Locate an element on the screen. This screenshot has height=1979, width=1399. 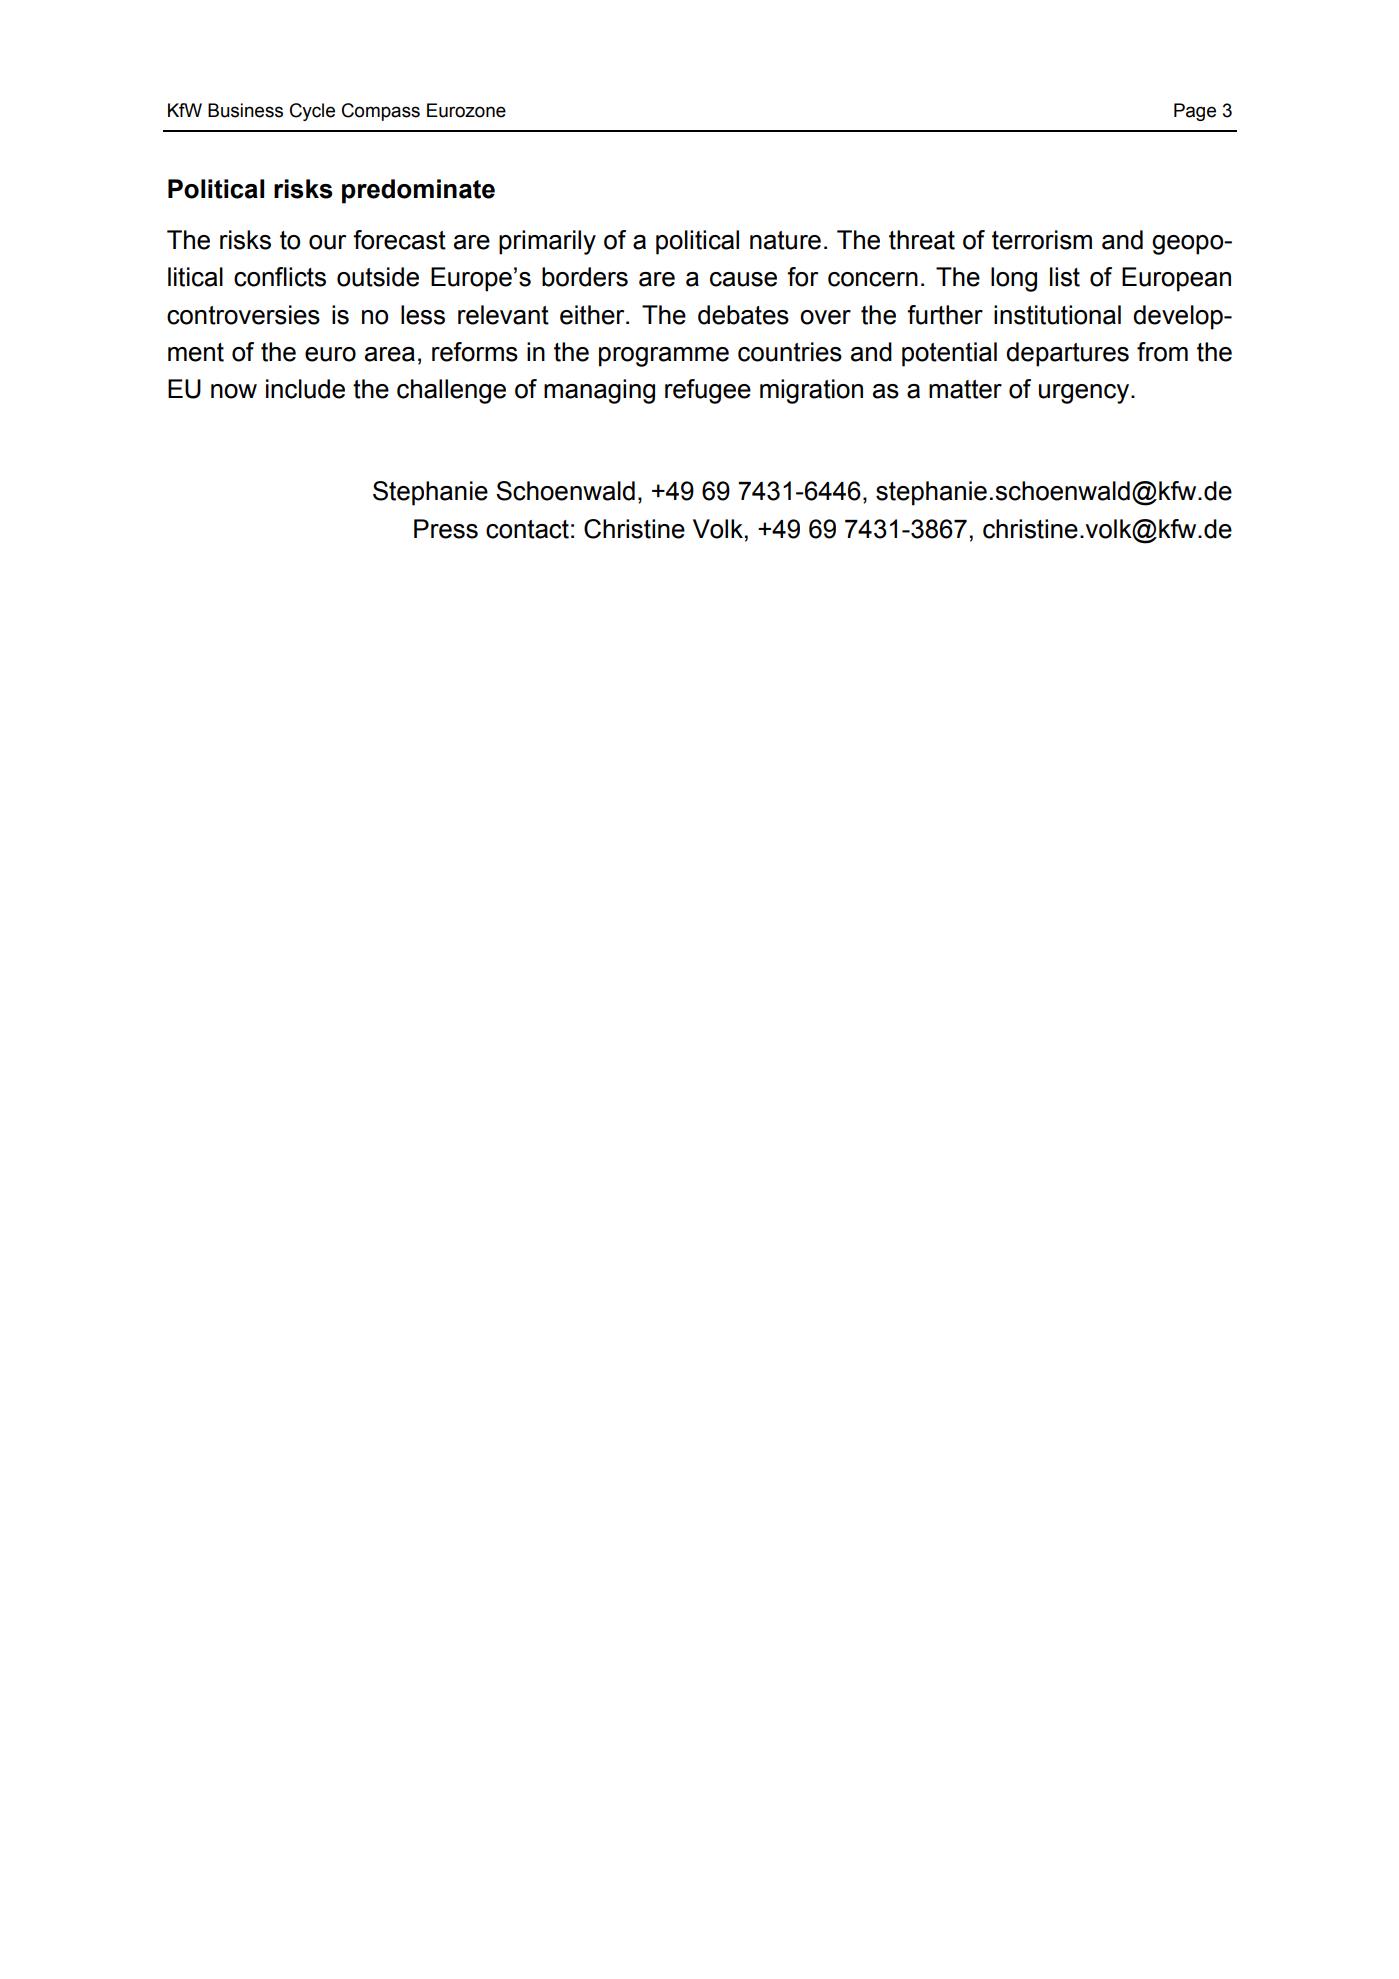
Page is located at coordinates (1195, 112).
